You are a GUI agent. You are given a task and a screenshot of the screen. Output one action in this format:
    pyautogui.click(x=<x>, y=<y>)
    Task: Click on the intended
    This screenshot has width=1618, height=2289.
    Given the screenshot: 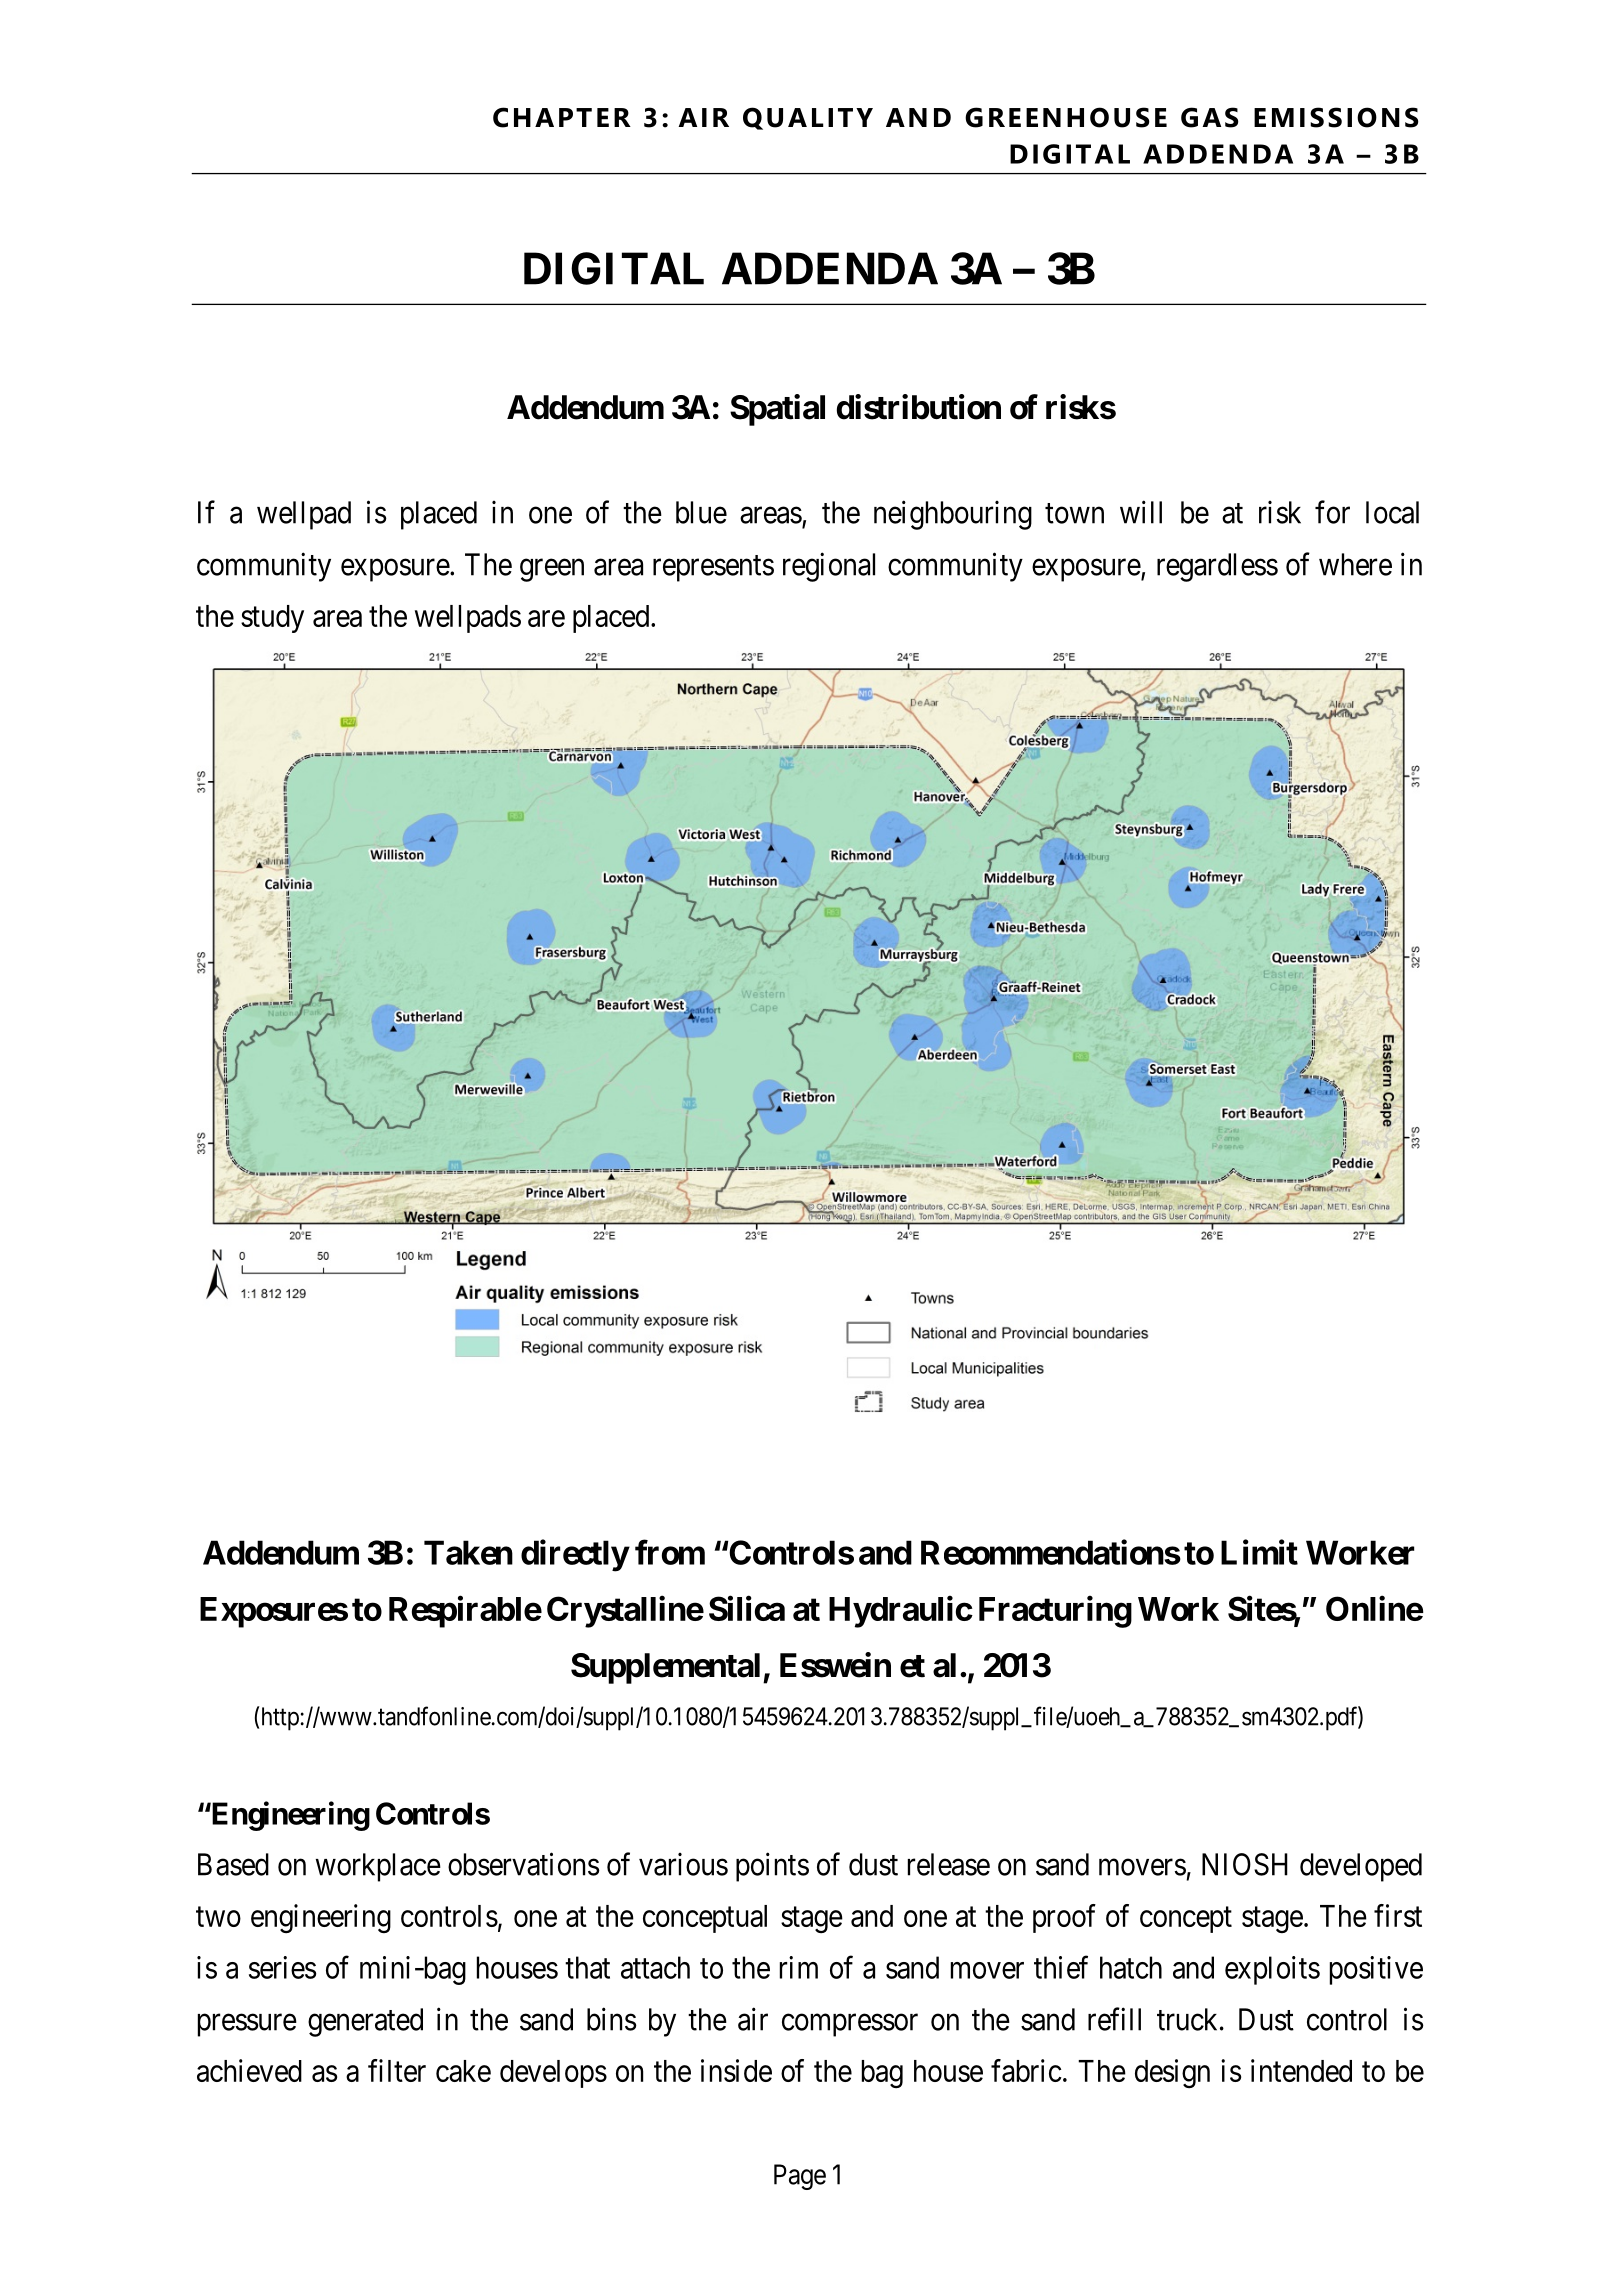 What is the action you would take?
    pyautogui.click(x=1301, y=2070)
